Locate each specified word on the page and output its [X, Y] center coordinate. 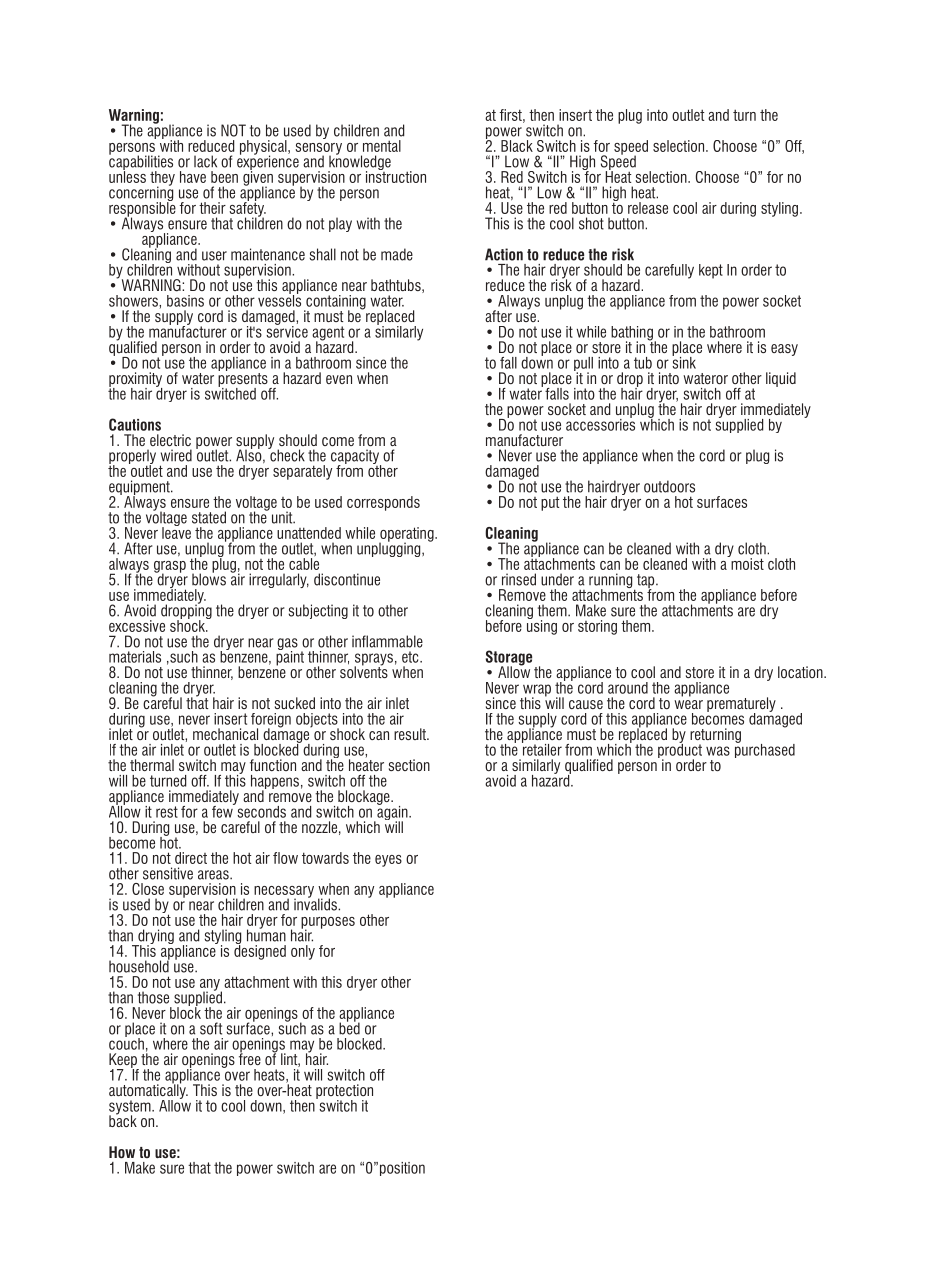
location [801, 672]
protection [344, 1092]
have [193, 177]
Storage [509, 659]
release [648, 208]
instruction [396, 175]
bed [349, 1027]
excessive [137, 626]
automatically [148, 1091]
